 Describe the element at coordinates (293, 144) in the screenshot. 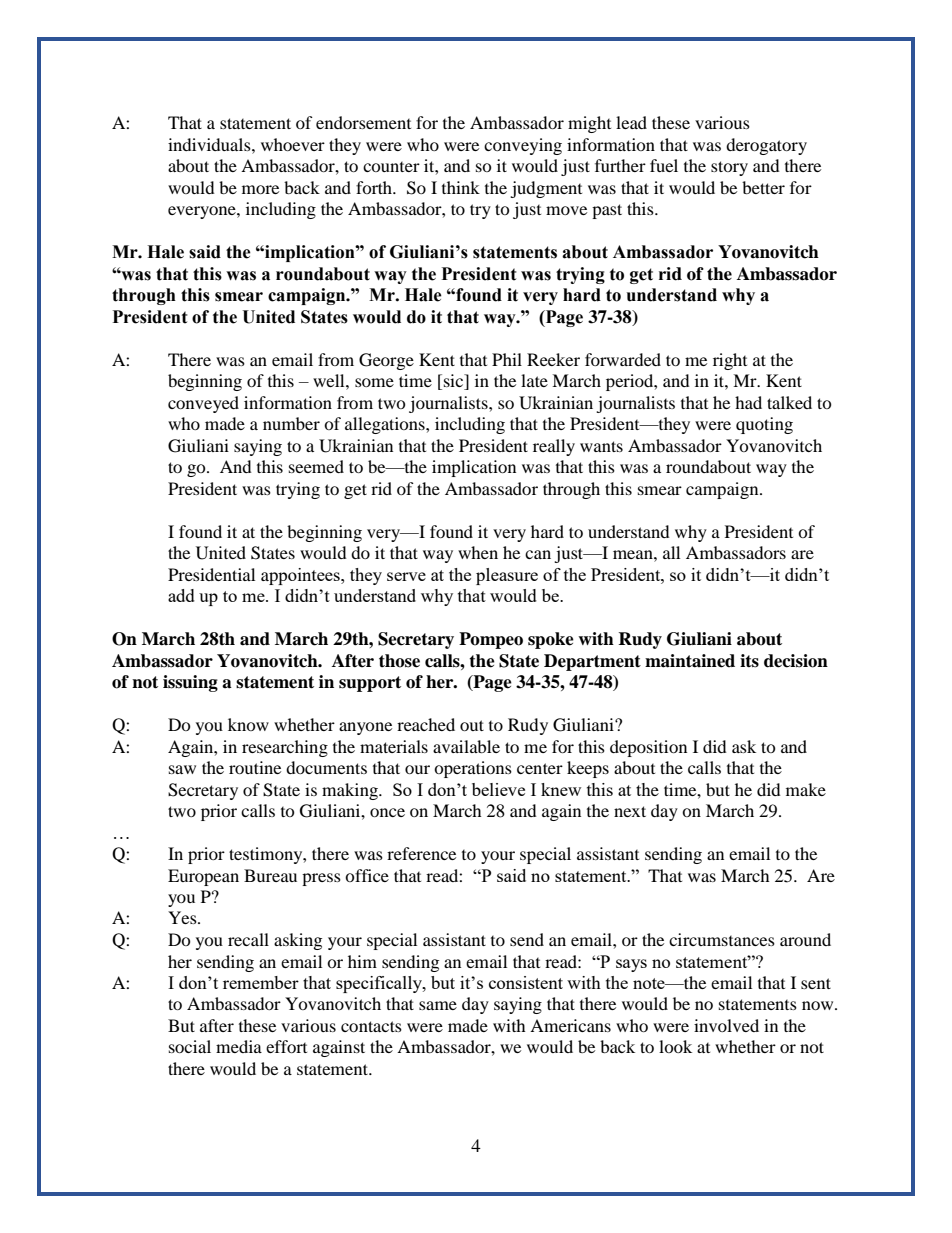

I see `whoever` at that location.
